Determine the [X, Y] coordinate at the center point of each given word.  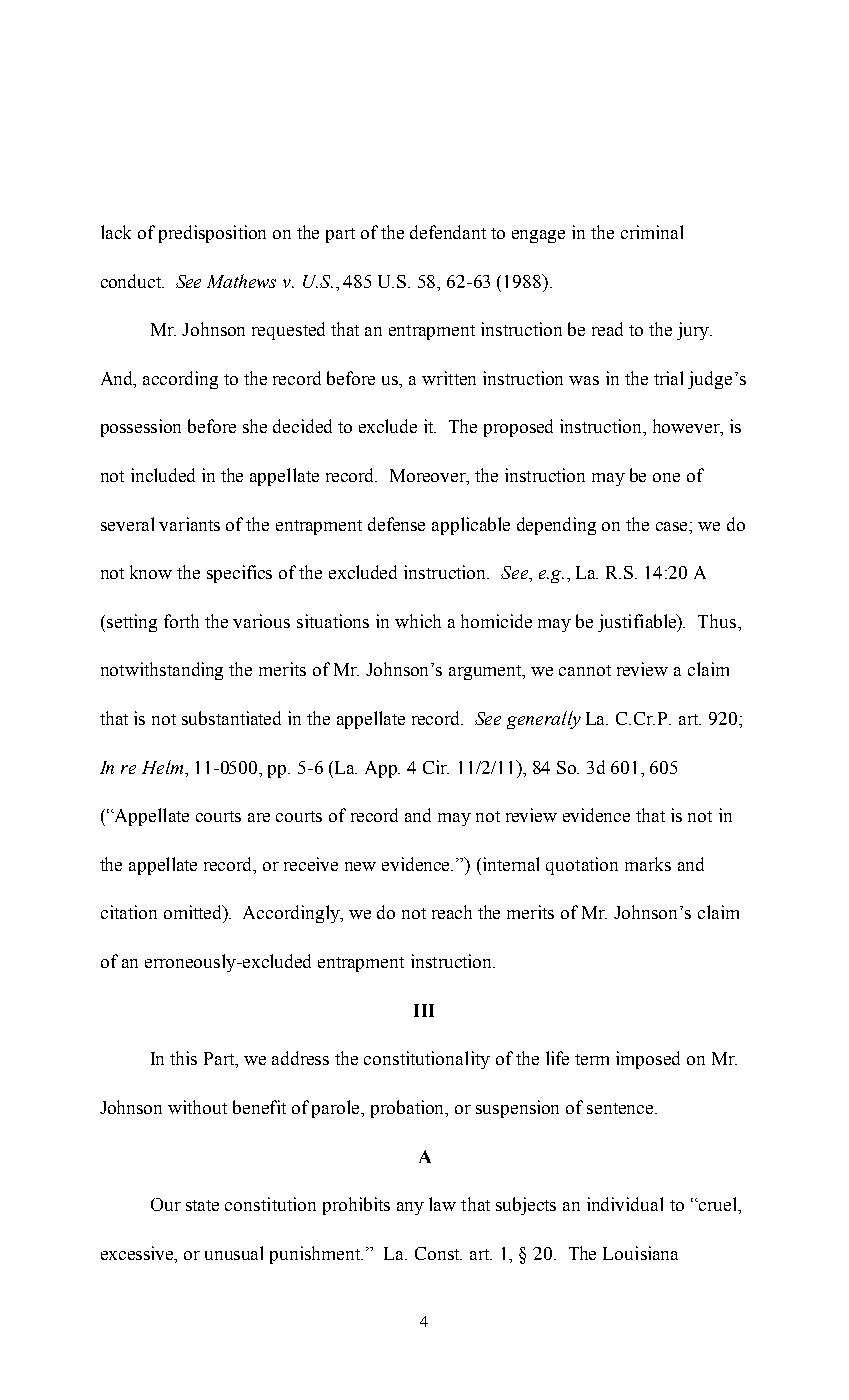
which [418, 621]
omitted [194, 913]
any [410, 1208]
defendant [448, 232]
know [151, 572]
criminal [652, 232]
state [202, 1205]
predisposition [212, 234]
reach [452, 912]
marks [648, 864]
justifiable [638, 623]
